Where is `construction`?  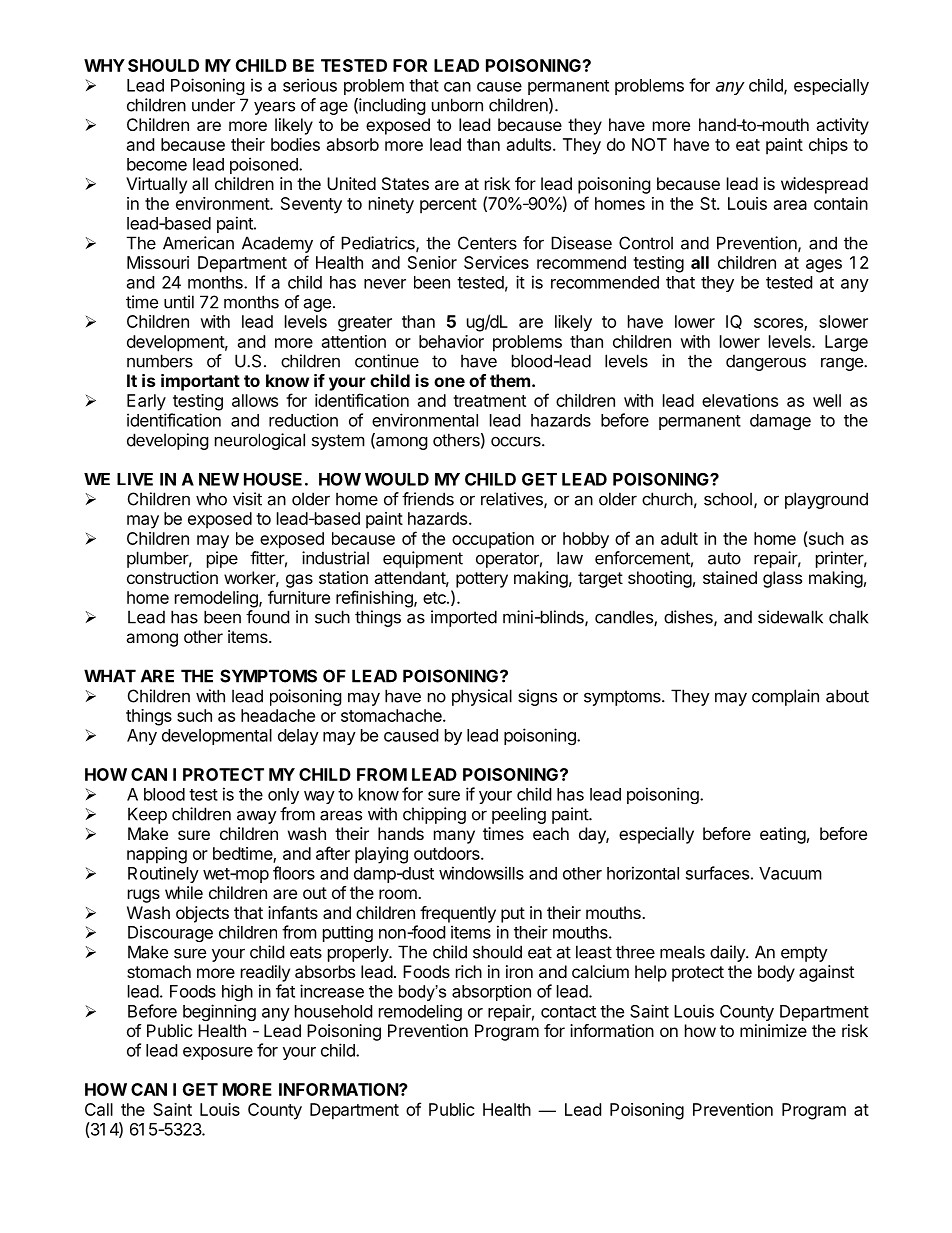 construction is located at coordinates (172, 577).
